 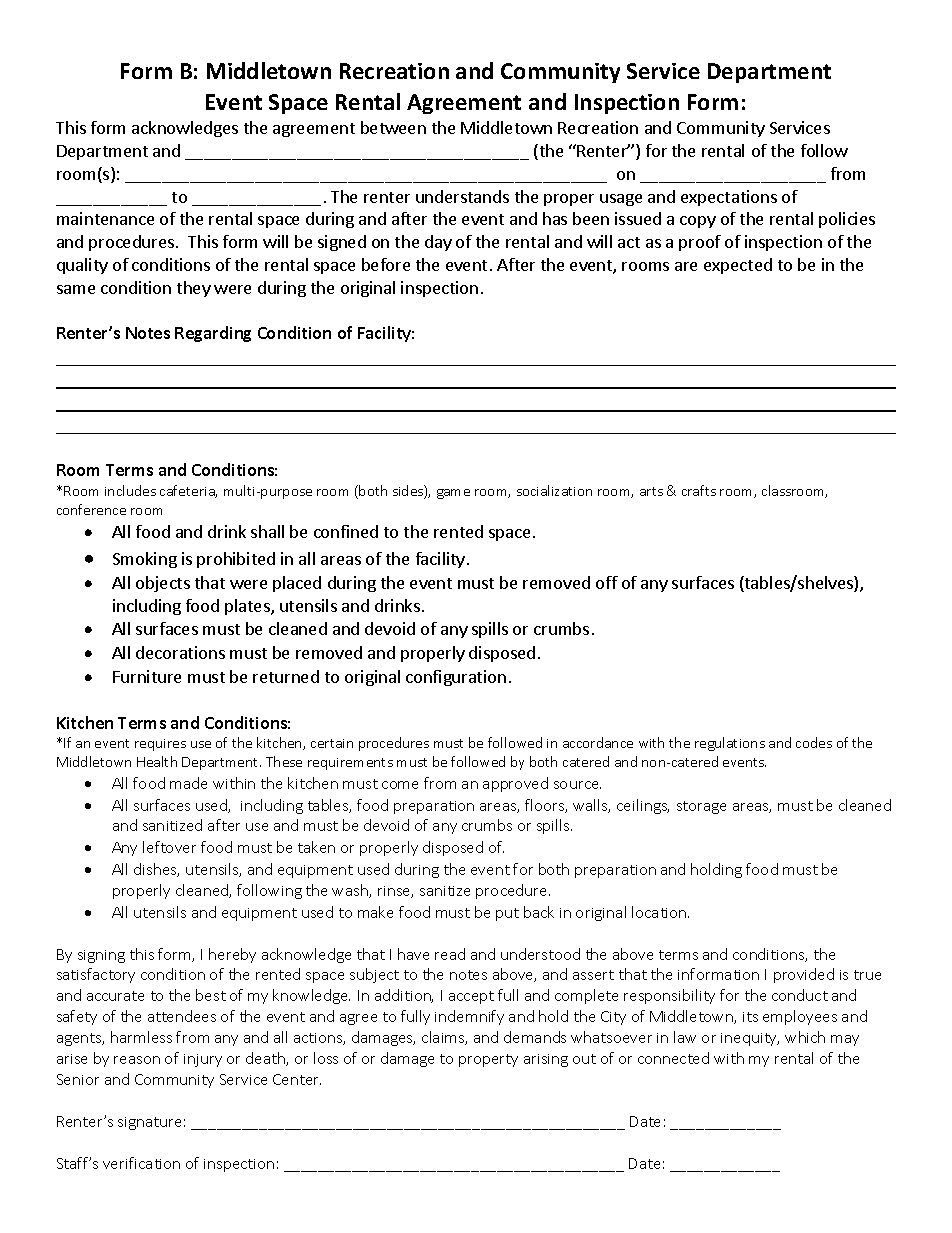 What do you see at coordinates (462, 196) in the screenshot?
I see `understands` at bounding box center [462, 196].
